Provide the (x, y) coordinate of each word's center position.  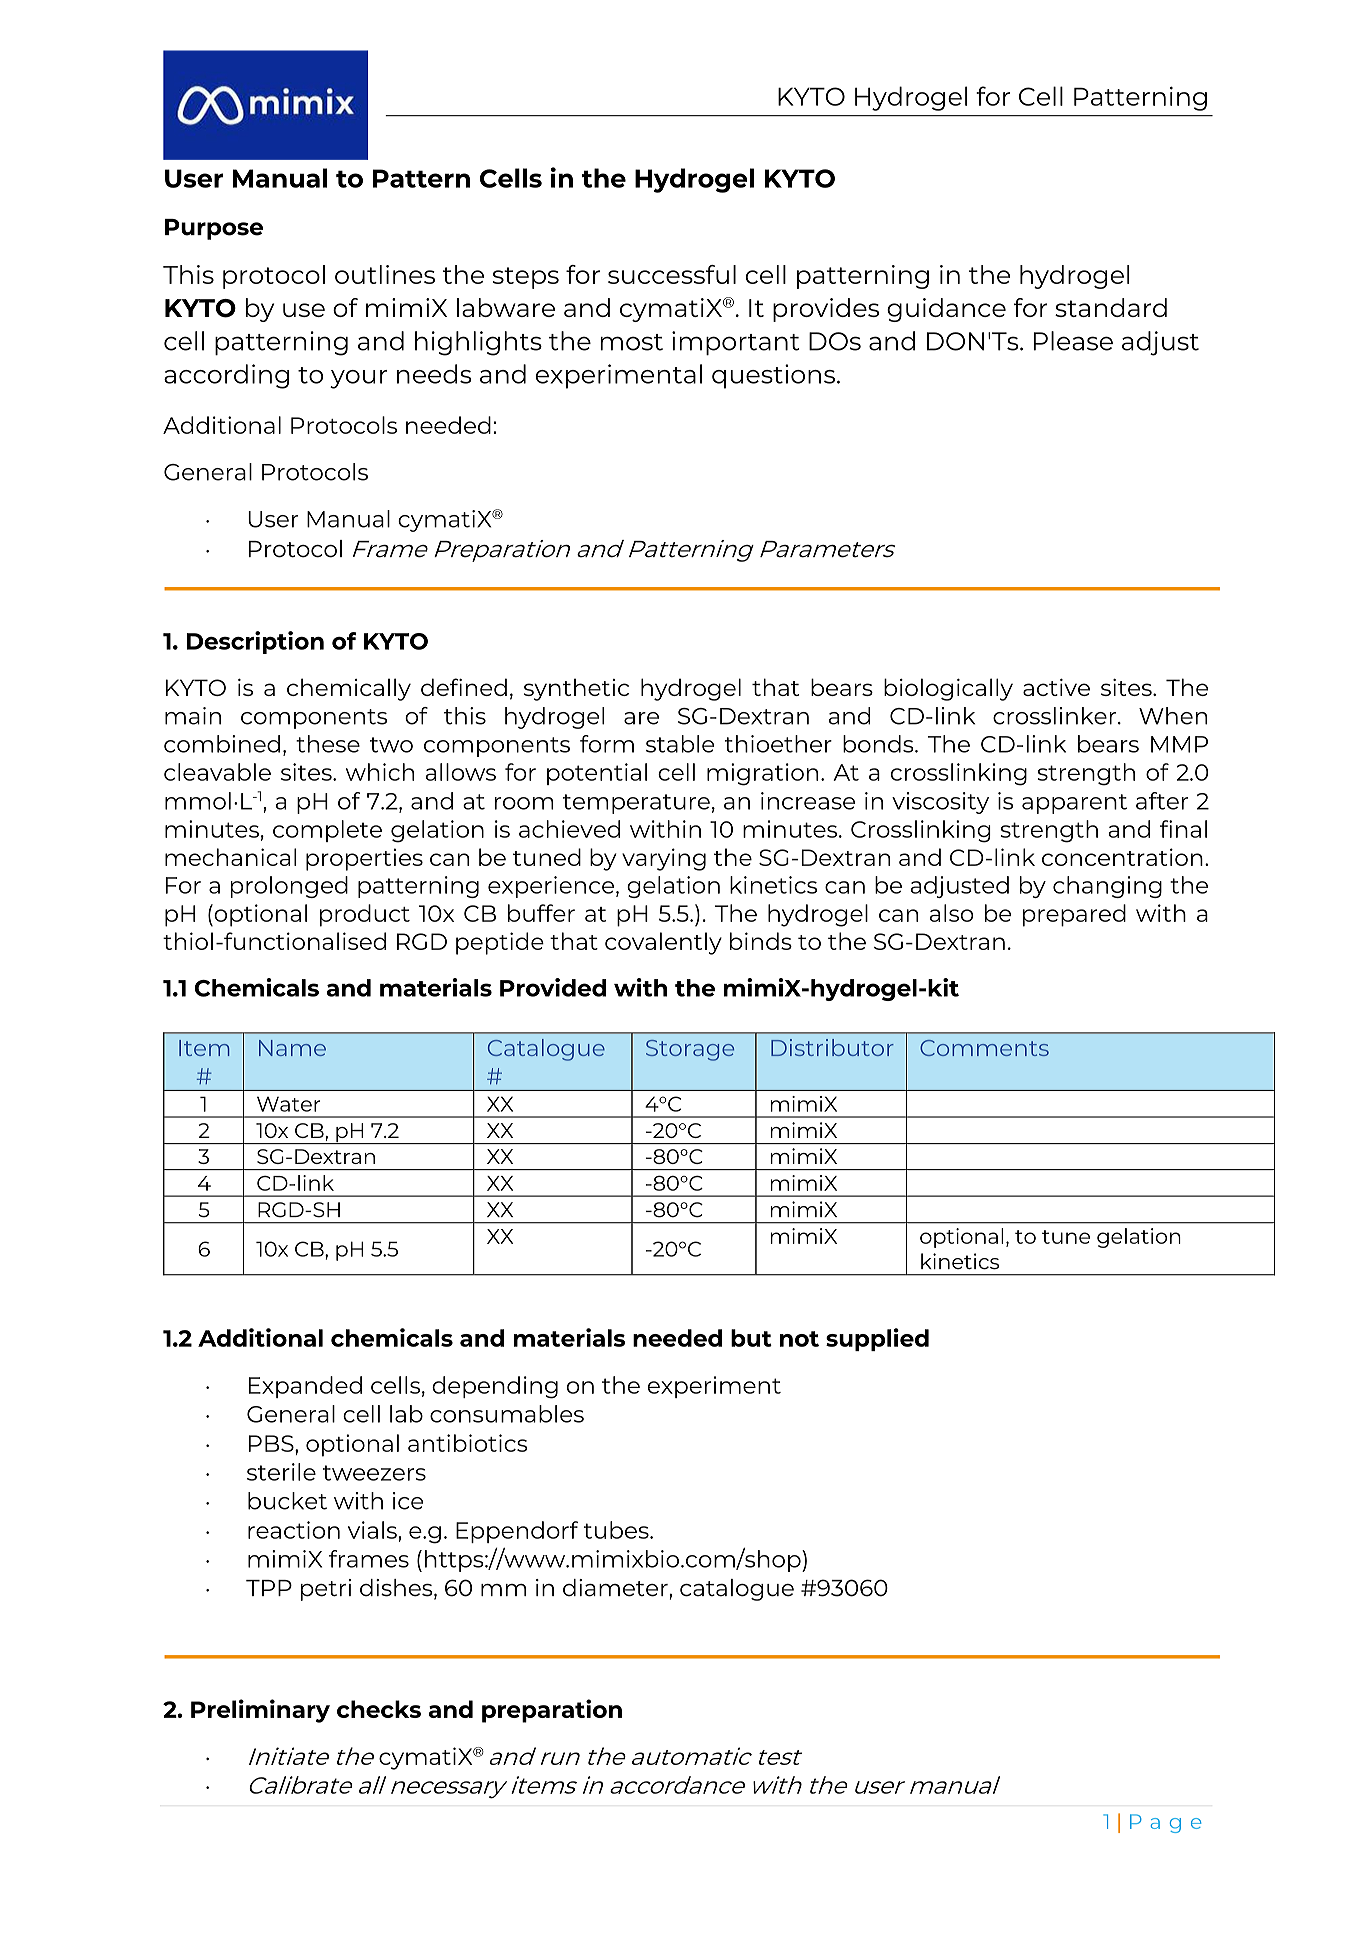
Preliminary (260, 1711)
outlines (385, 274)
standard (1111, 307)
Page (1165, 1823)
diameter (616, 1588)
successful (672, 274)
